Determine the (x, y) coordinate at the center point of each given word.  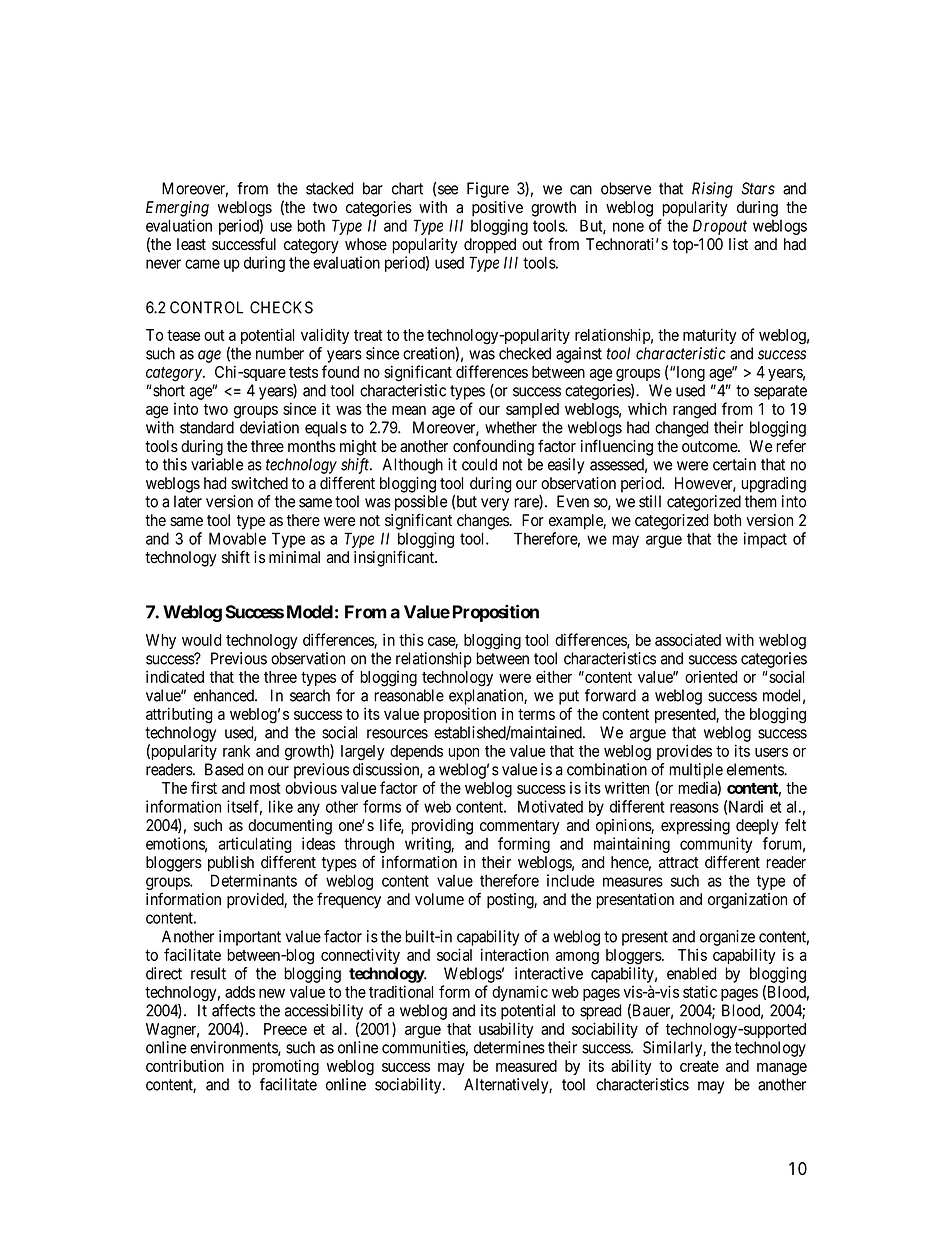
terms (536, 714)
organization (747, 901)
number (280, 353)
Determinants (254, 880)
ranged (694, 411)
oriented (711, 677)
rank (236, 751)
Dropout (720, 227)
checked (525, 353)
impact (765, 540)
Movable (237, 538)
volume (439, 899)
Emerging (177, 209)
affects (233, 1010)
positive (497, 209)
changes (483, 522)
